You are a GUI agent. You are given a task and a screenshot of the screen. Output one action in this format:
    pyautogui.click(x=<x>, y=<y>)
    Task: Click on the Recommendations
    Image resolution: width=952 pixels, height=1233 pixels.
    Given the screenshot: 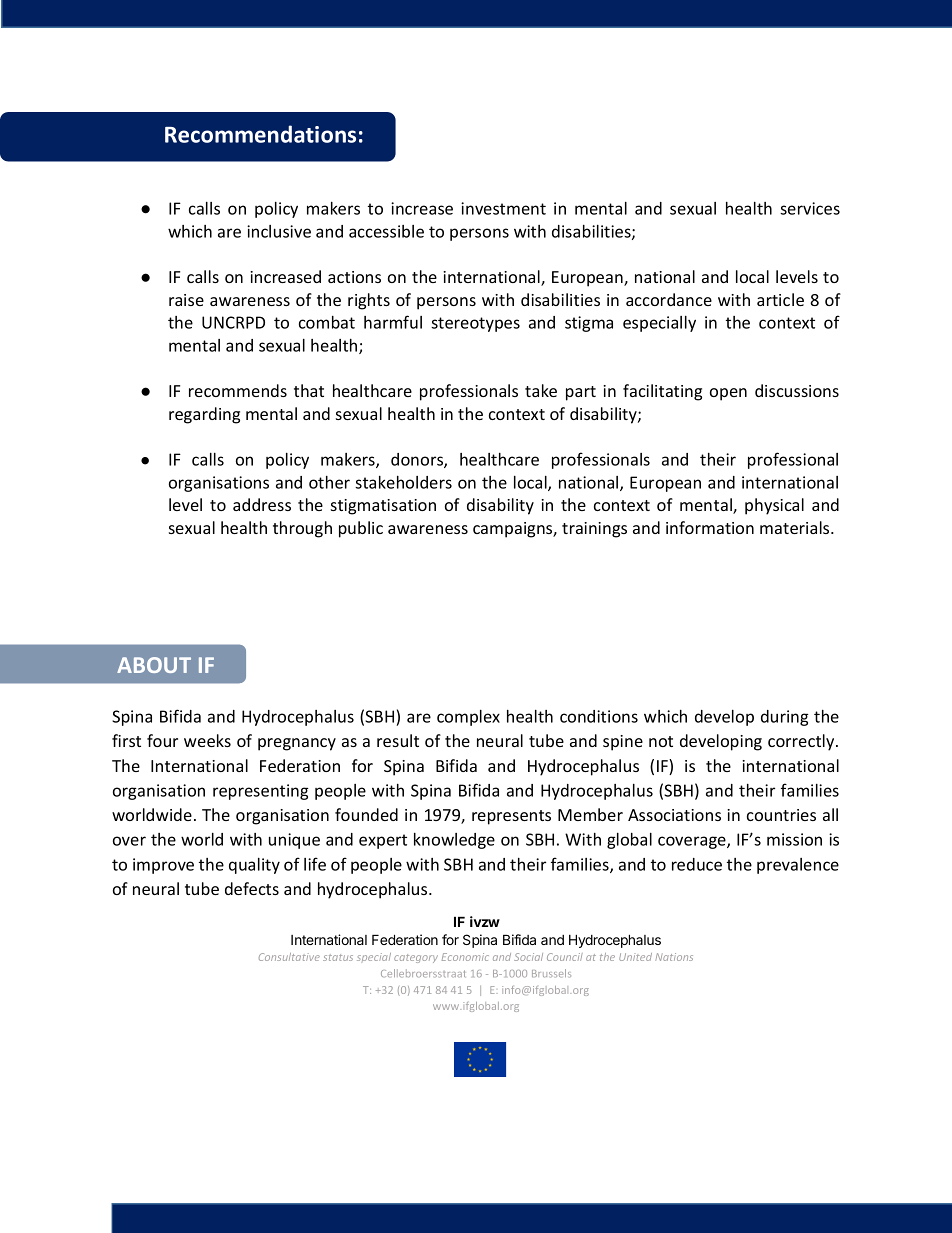 What is the action you would take?
    pyautogui.click(x=260, y=134)
